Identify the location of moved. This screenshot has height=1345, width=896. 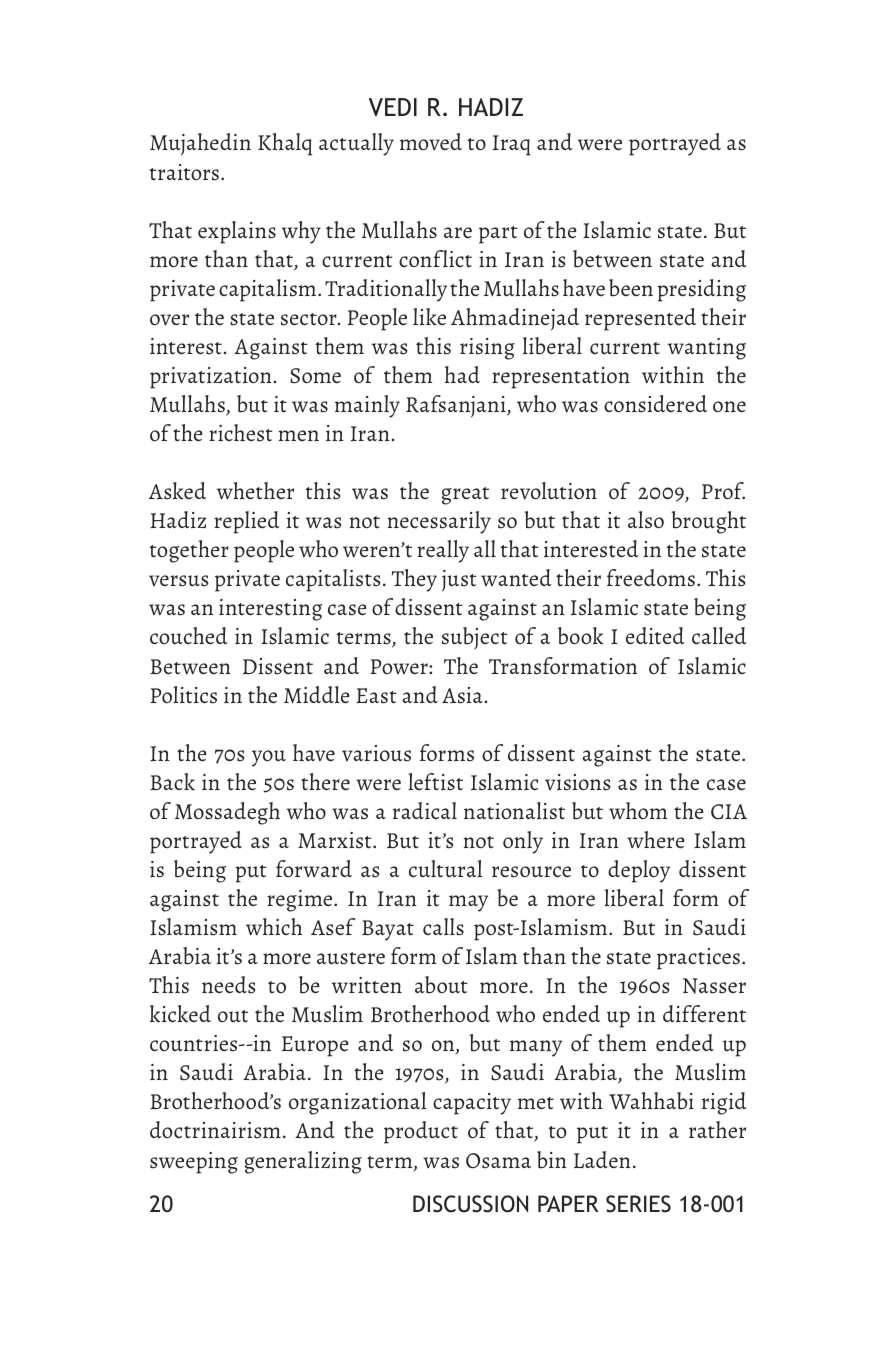
(431, 141).
